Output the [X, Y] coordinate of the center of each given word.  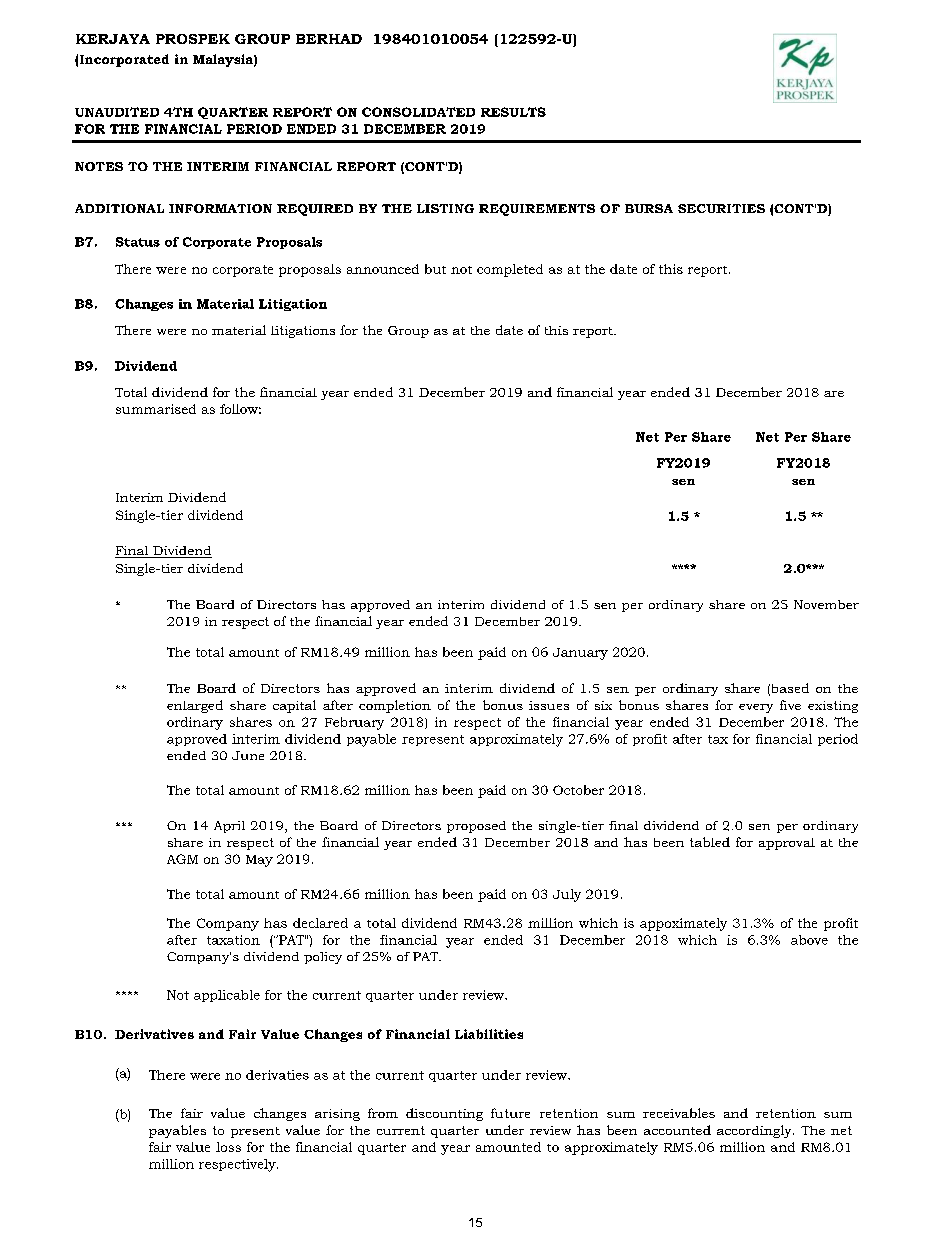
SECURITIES [721, 208]
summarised [156, 409]
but [435, 269]
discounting [444, 1114]
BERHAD [329, 39]
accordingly [755, 1131]
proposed [476, 827]
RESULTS [513, 112]
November [826, 604]
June [248, 755]
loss [228, 1147]
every [756, 708]
